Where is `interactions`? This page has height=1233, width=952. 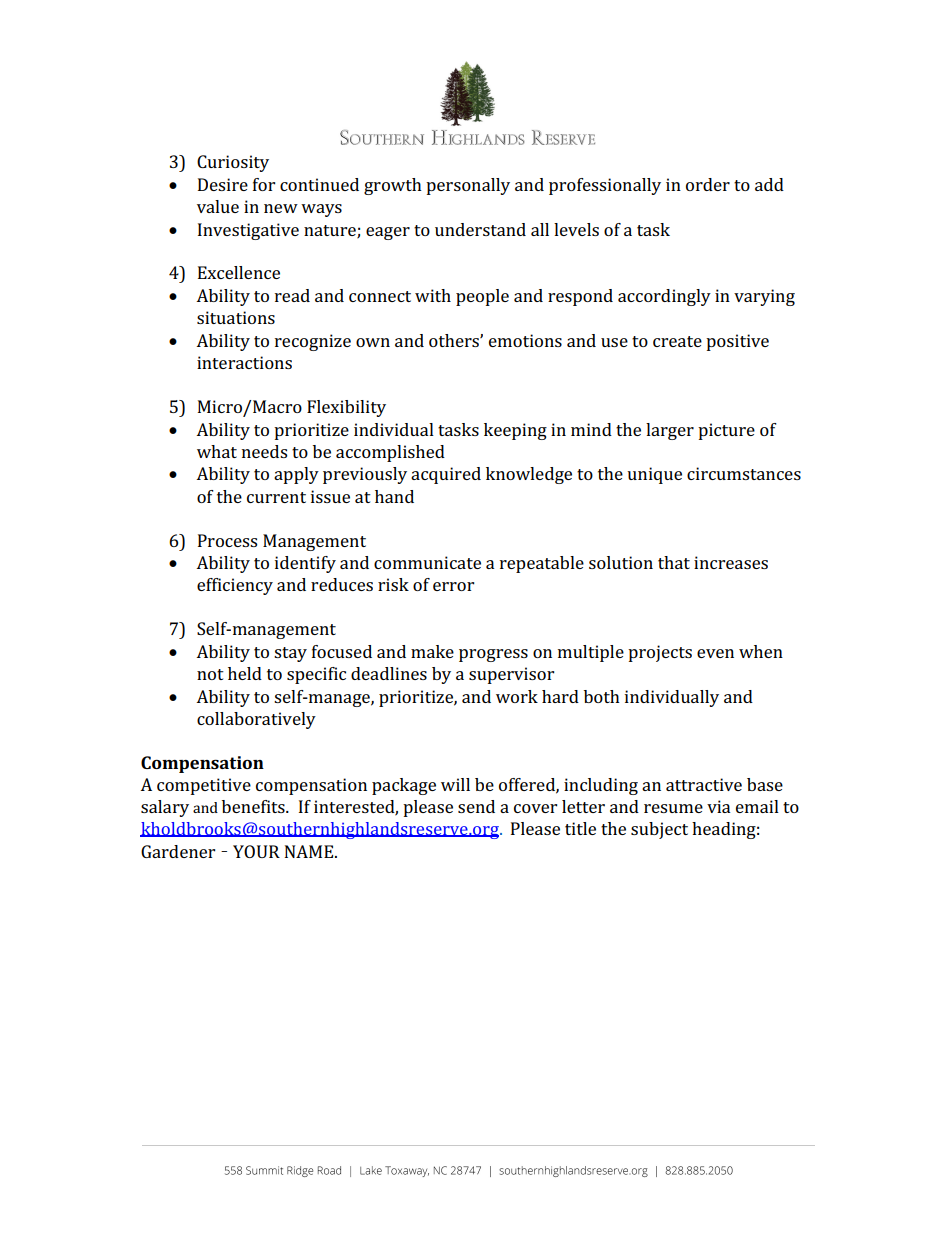
interactions is located at coordinates (244, 362).
